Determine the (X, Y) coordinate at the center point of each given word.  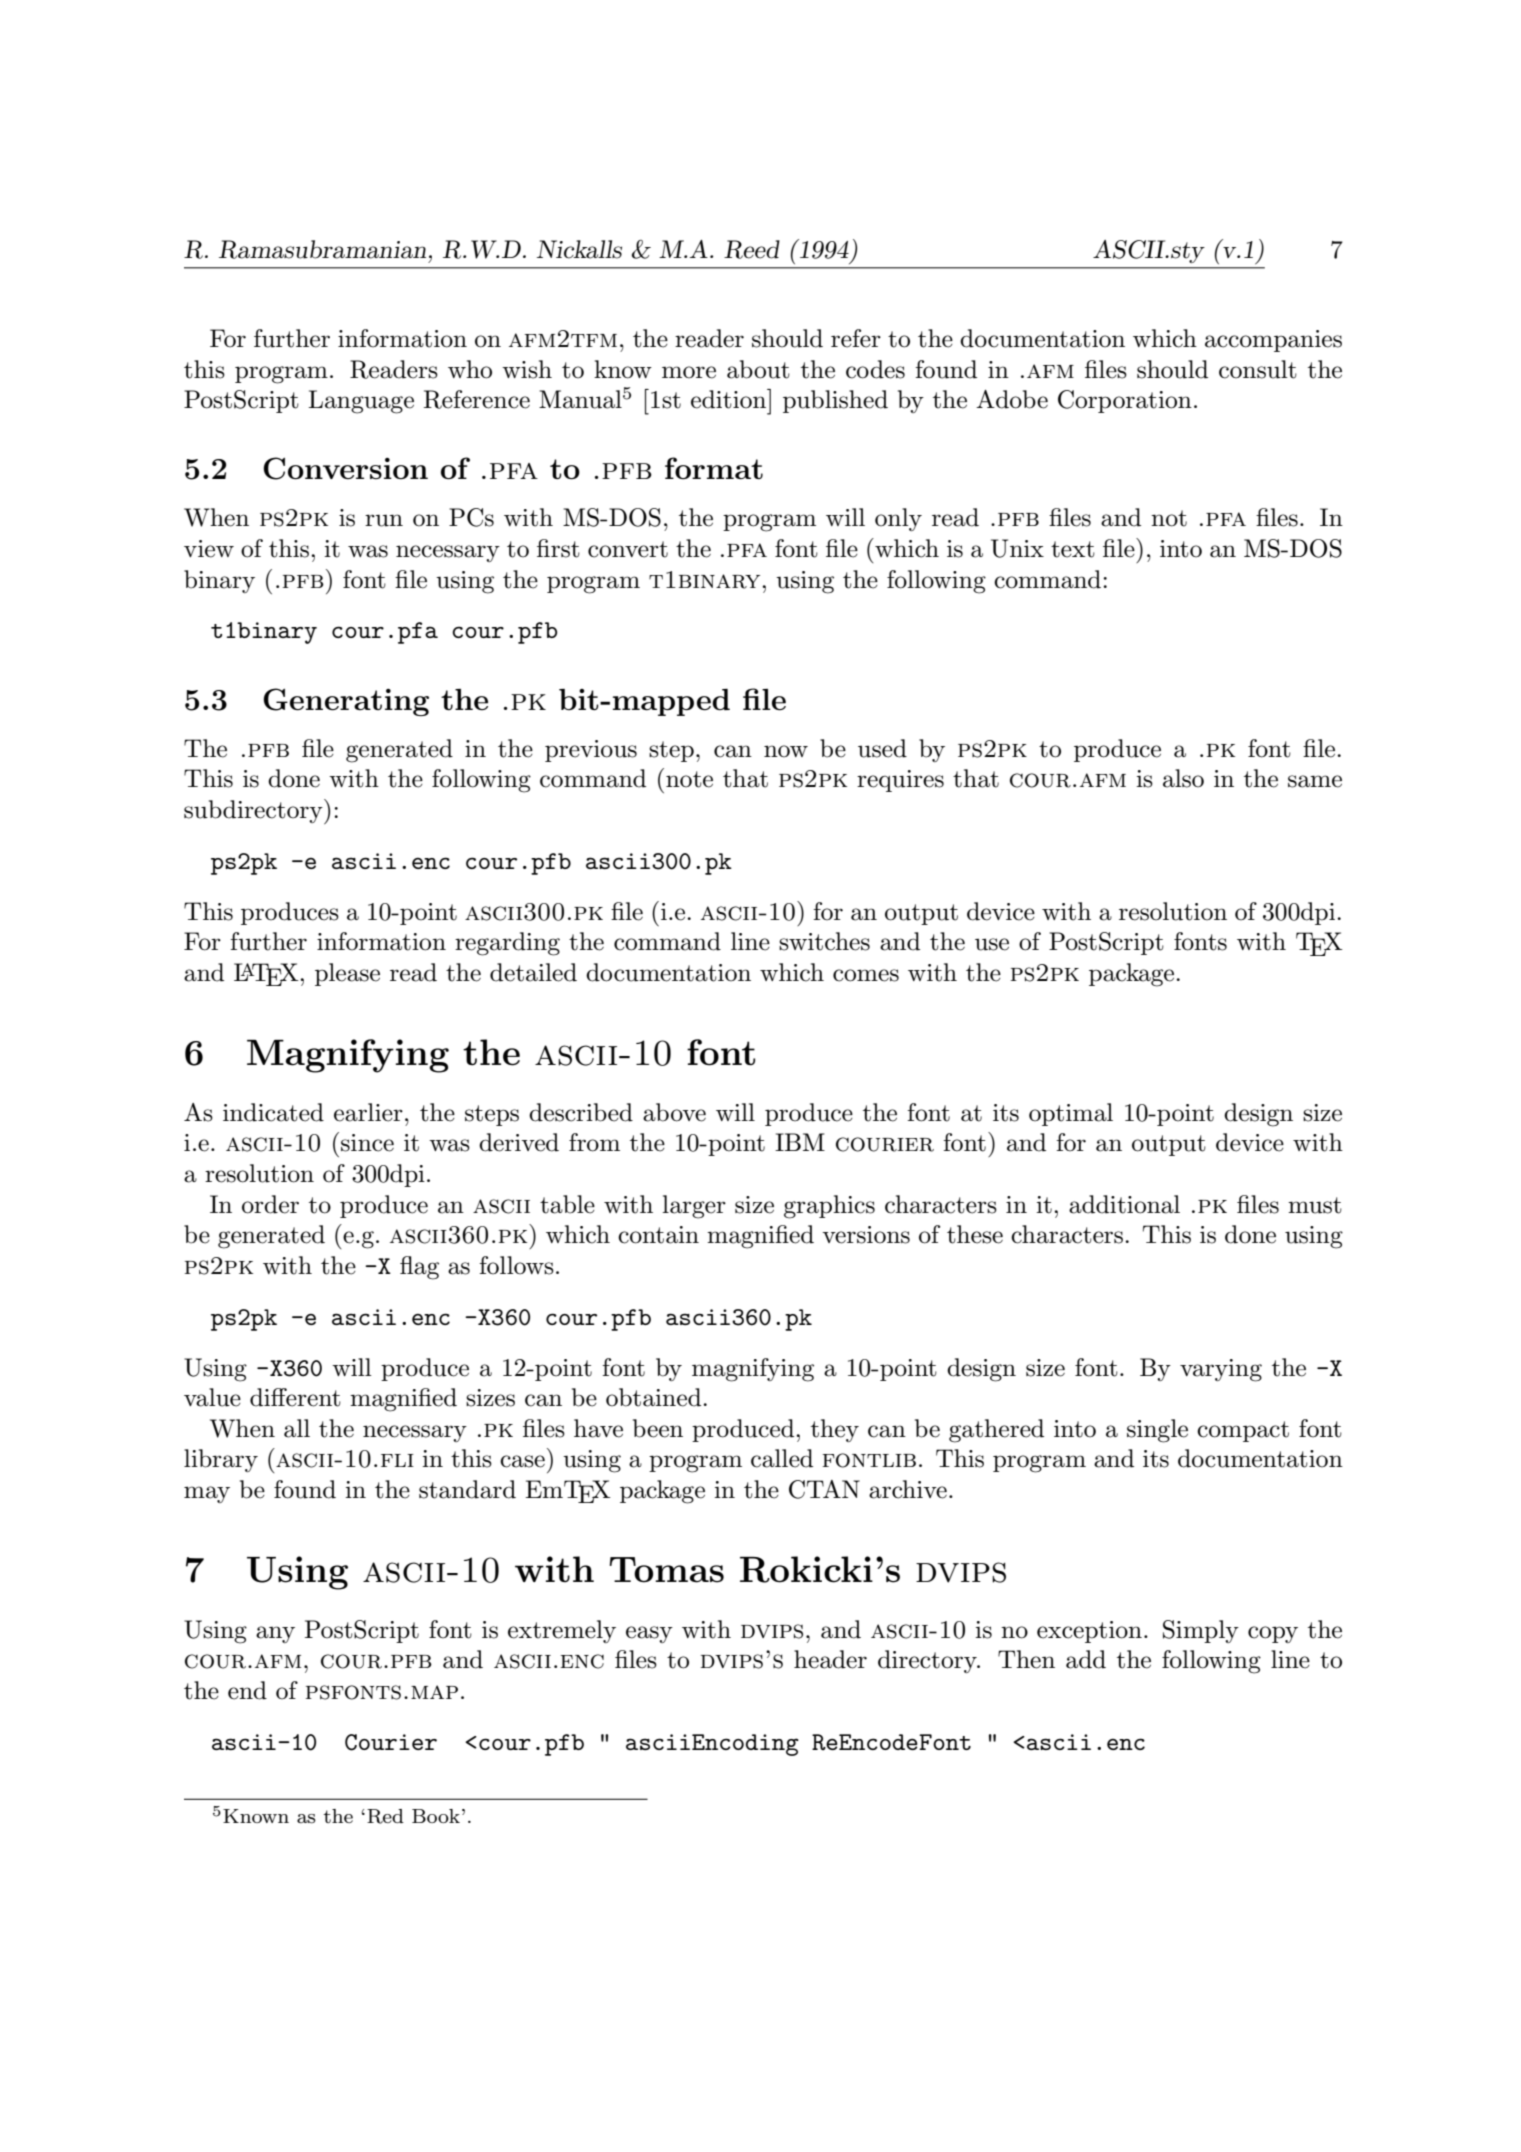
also (1183, 778)
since (367, 1143)
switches (824, 941)
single (1157, 1431)
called (782, 1458)
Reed (752, 249)
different (295, 1397)
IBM (800, 1142)
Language (361, 402)
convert (628, 549)
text (1073, 549)
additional (1124, 1204)
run (384, 520)
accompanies (1273, 341)
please (347, 974)
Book (436, 1816)
